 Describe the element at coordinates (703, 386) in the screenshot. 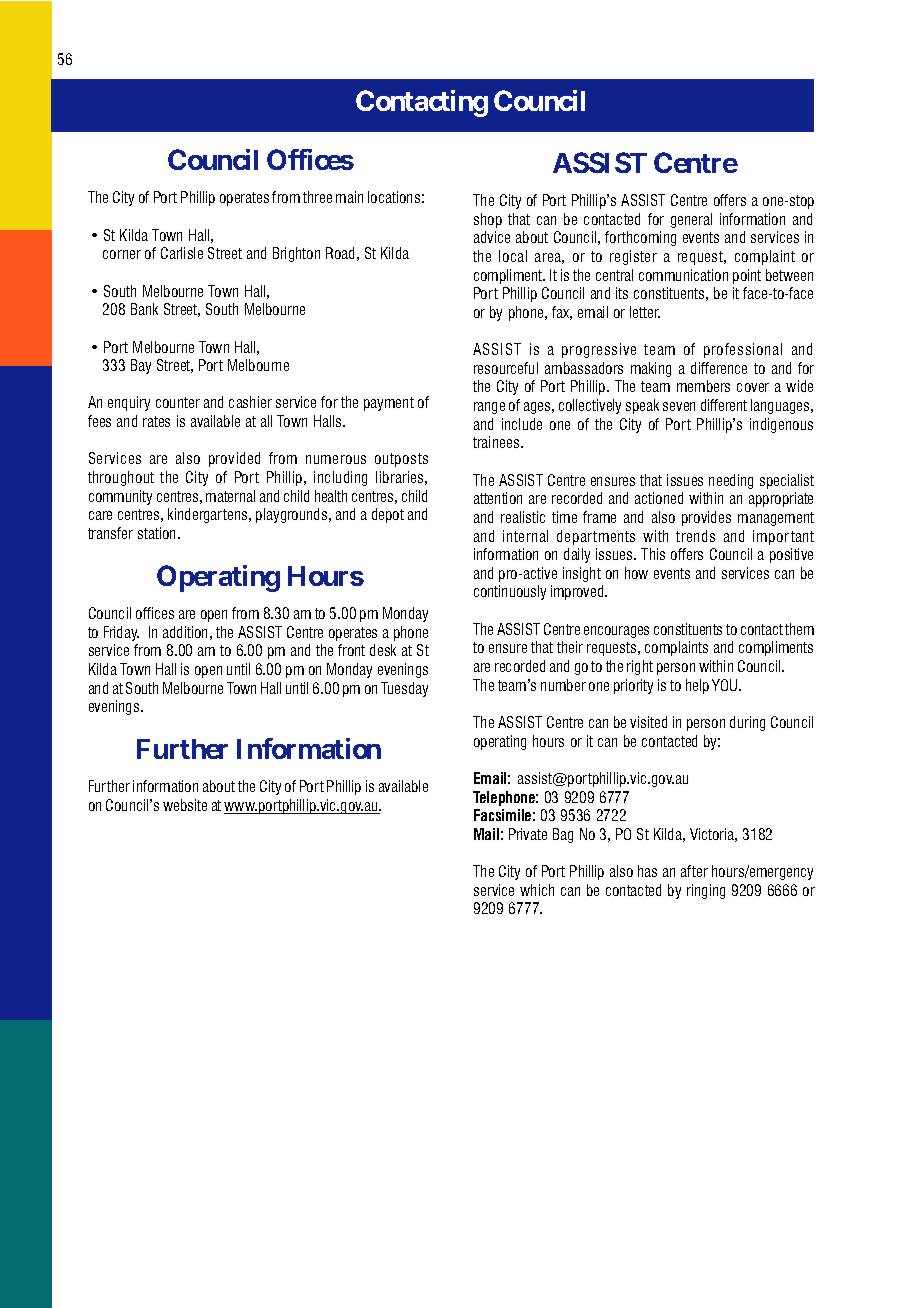

I see `members` at that location.
